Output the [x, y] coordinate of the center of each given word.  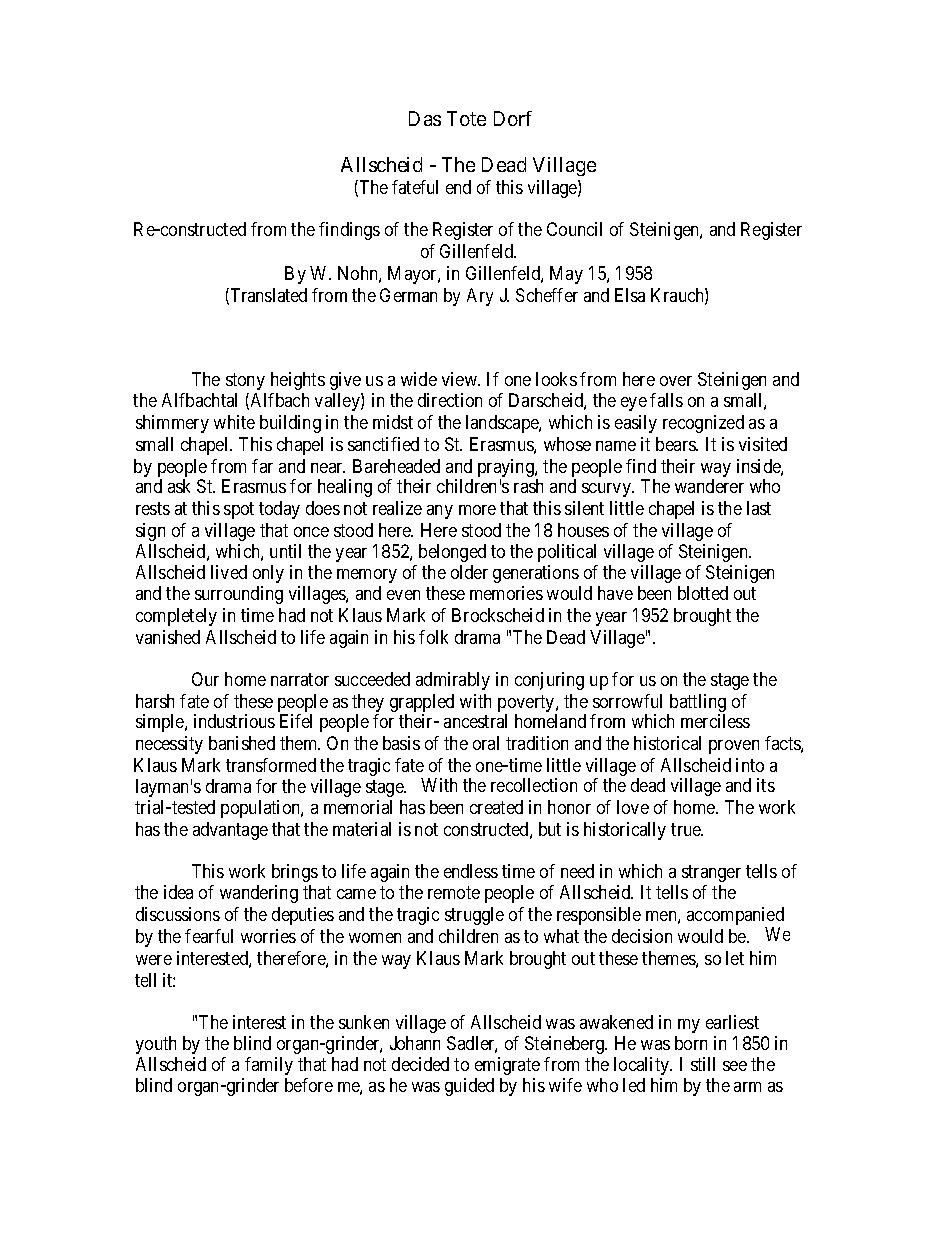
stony [245, 381]
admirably [453, 681]
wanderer [709, 486]
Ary [480, 297]
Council [574, 229]
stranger [711, 873]
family [269, 1066]
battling [696, 704]
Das [425, 118]
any [440, 512]
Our [205, 679]
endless [471, 871]
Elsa [630, 295]
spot [239, 510]
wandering [259, 894]
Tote [466, 118]
